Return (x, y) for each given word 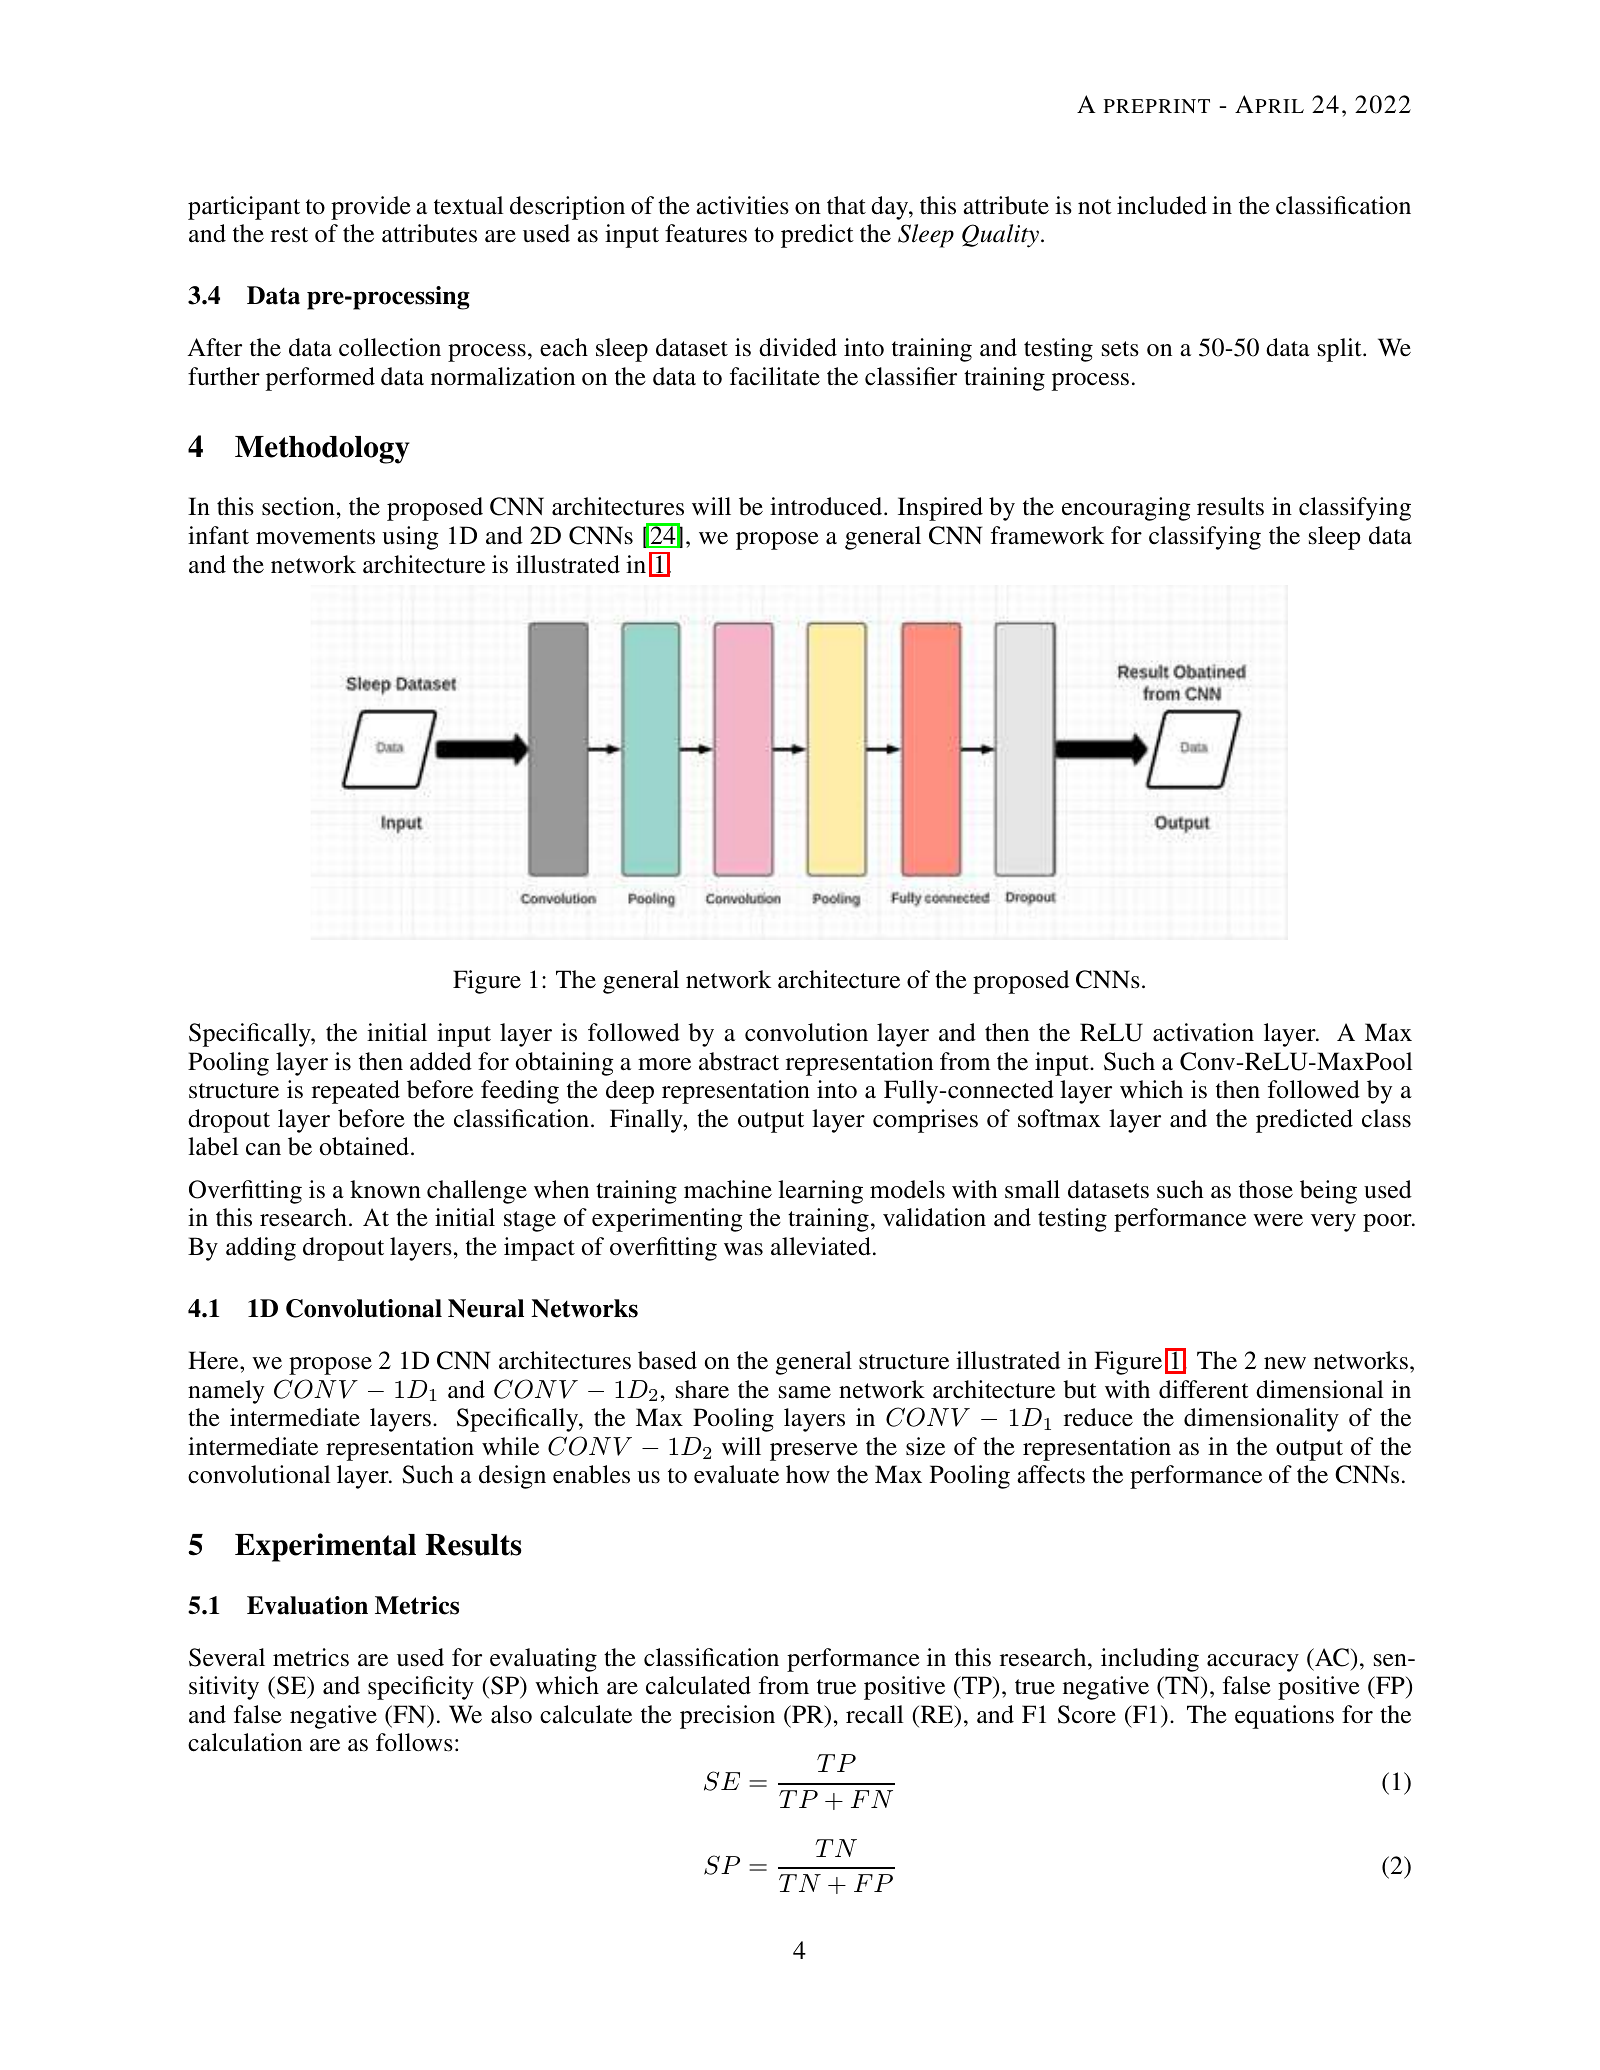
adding (261, 1249)
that (846, 205)
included (1162, 205)
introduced (827, 506)
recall (874, 1714)
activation (1203, 1032)
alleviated (821, 1246)
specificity (421, 1688)
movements (315, 537)
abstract (739, 1061)
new (1285, 1363)
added (441, 1061)
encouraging (1126, 509)
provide (371, 208)
